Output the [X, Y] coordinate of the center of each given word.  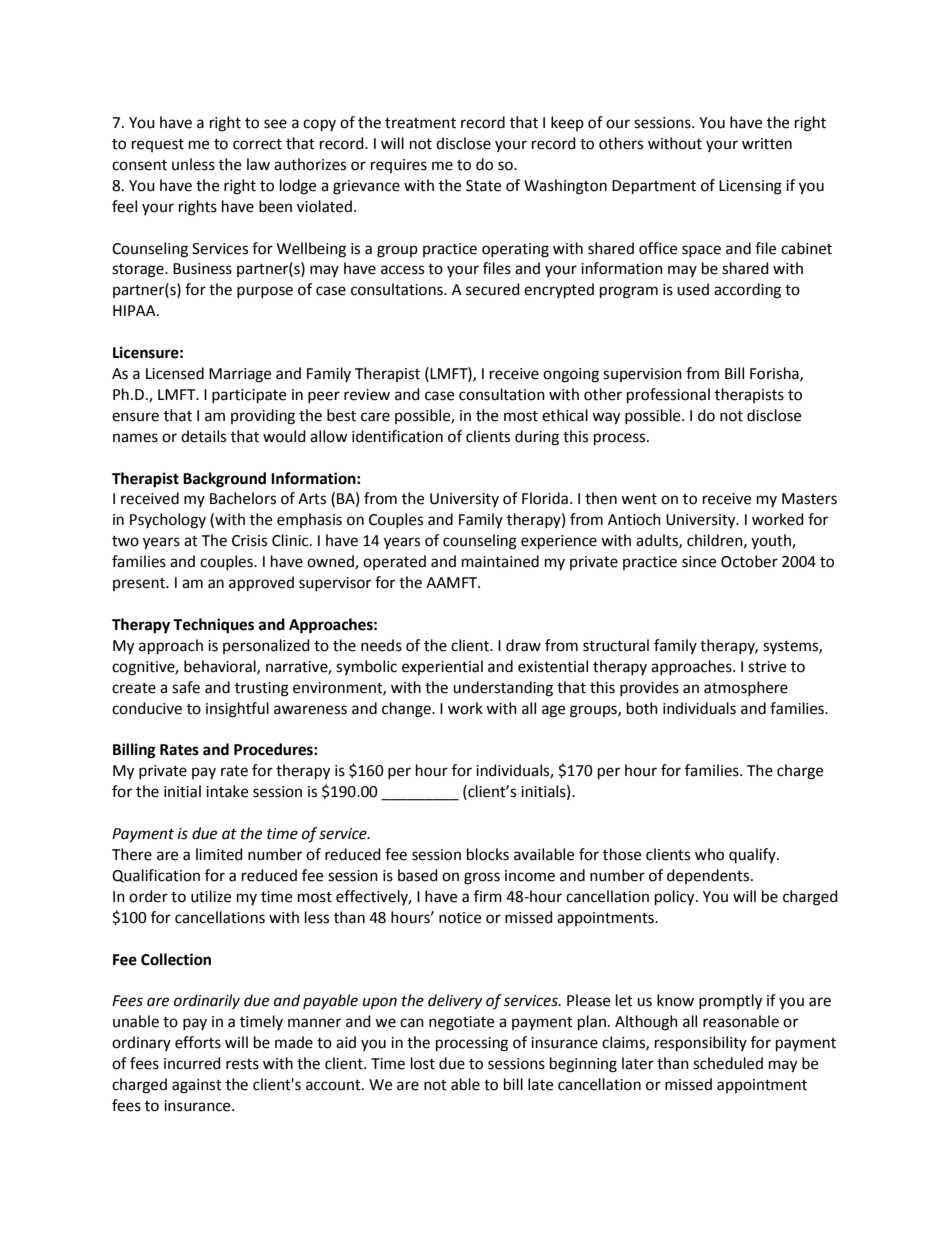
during [537, 438]
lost [423, 1063]
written [767, 144]
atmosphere [746, 688]
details [203, 436]
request [158, 145]
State [483, 186]
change [407, 710]
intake [227, 791]
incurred [192, 1063]
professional [668, 396]
